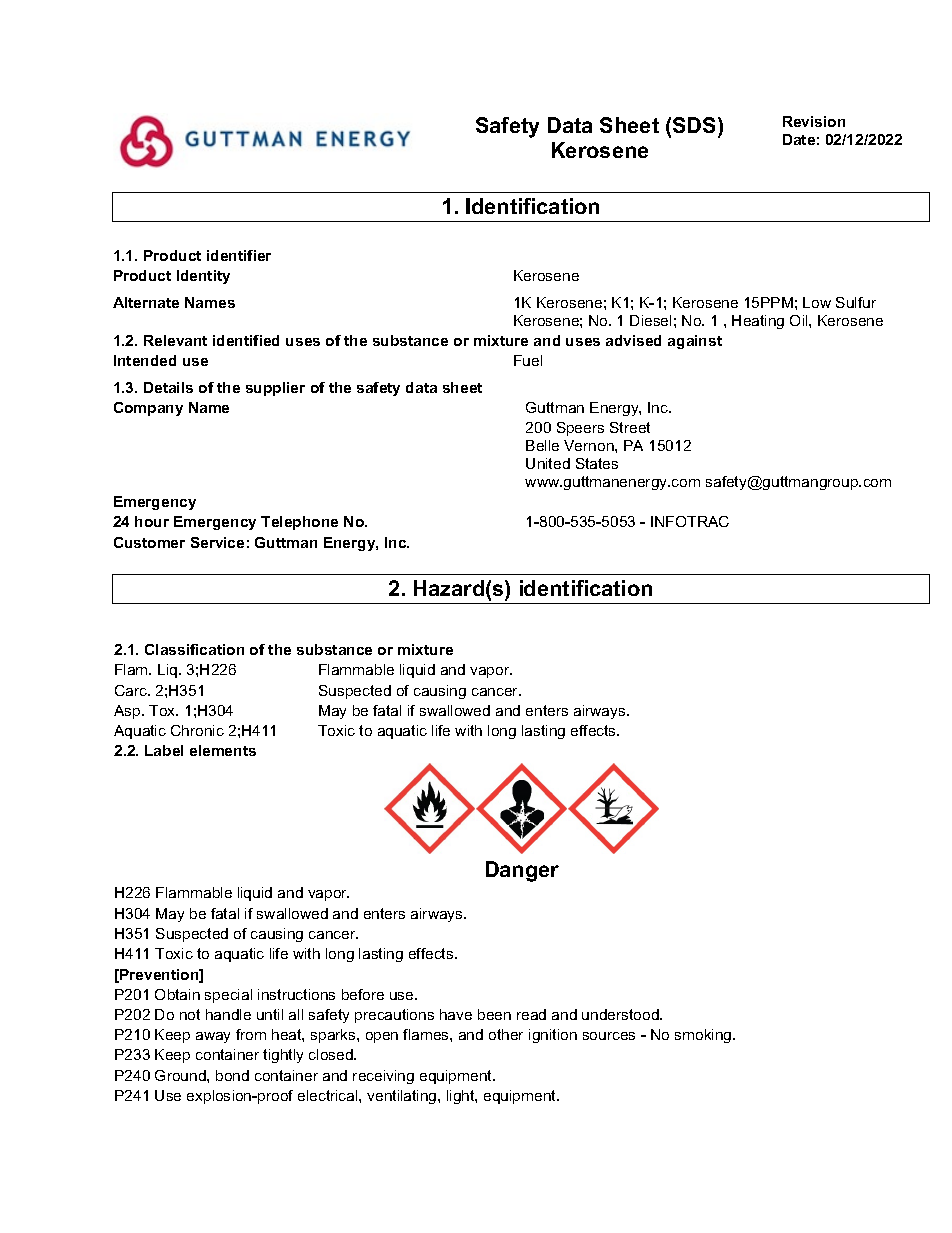  I want to click on identifier, so click(239, 255).
